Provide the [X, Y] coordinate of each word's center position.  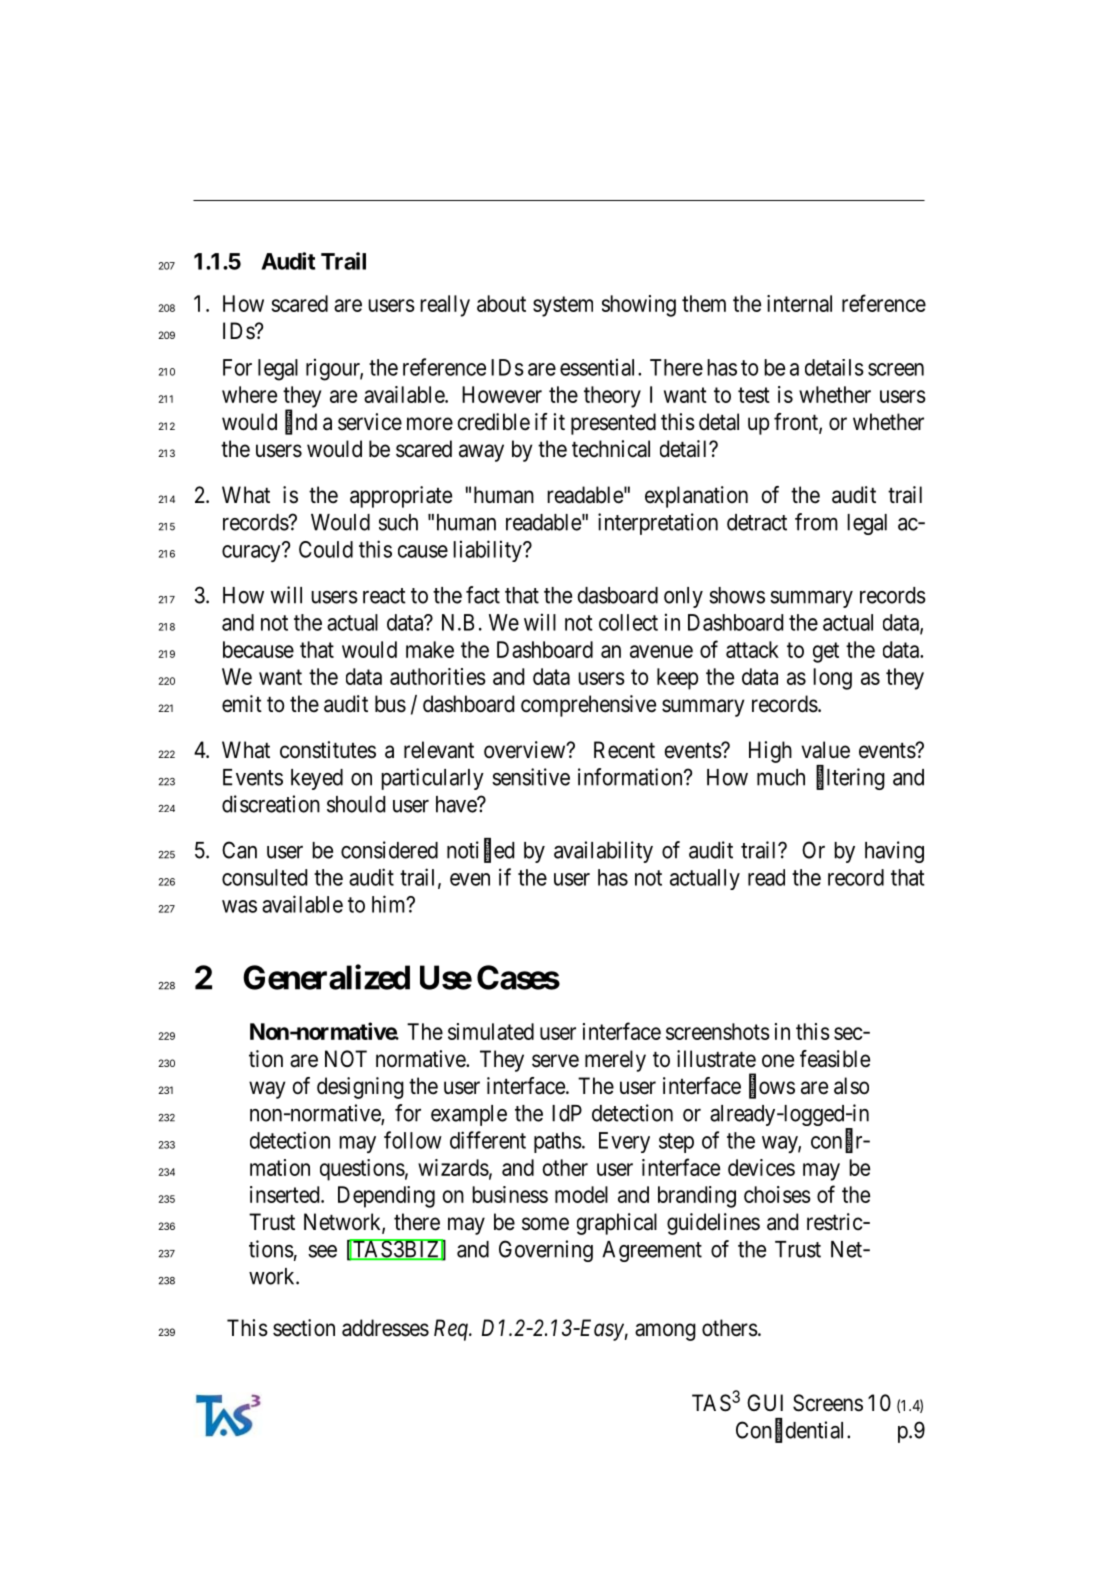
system [563, 306]
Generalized [326, 977]
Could [326, 549]
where [249, 394]
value [825, 750]
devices [761, 1167]
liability [488, 551]
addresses [385, 1328]
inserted [286, 1194]
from [816, 522]
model [581, 1194]
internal [799, 303]
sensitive [531, 777]
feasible [835, 1059]
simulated [491, 1031]
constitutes [328, 750]
